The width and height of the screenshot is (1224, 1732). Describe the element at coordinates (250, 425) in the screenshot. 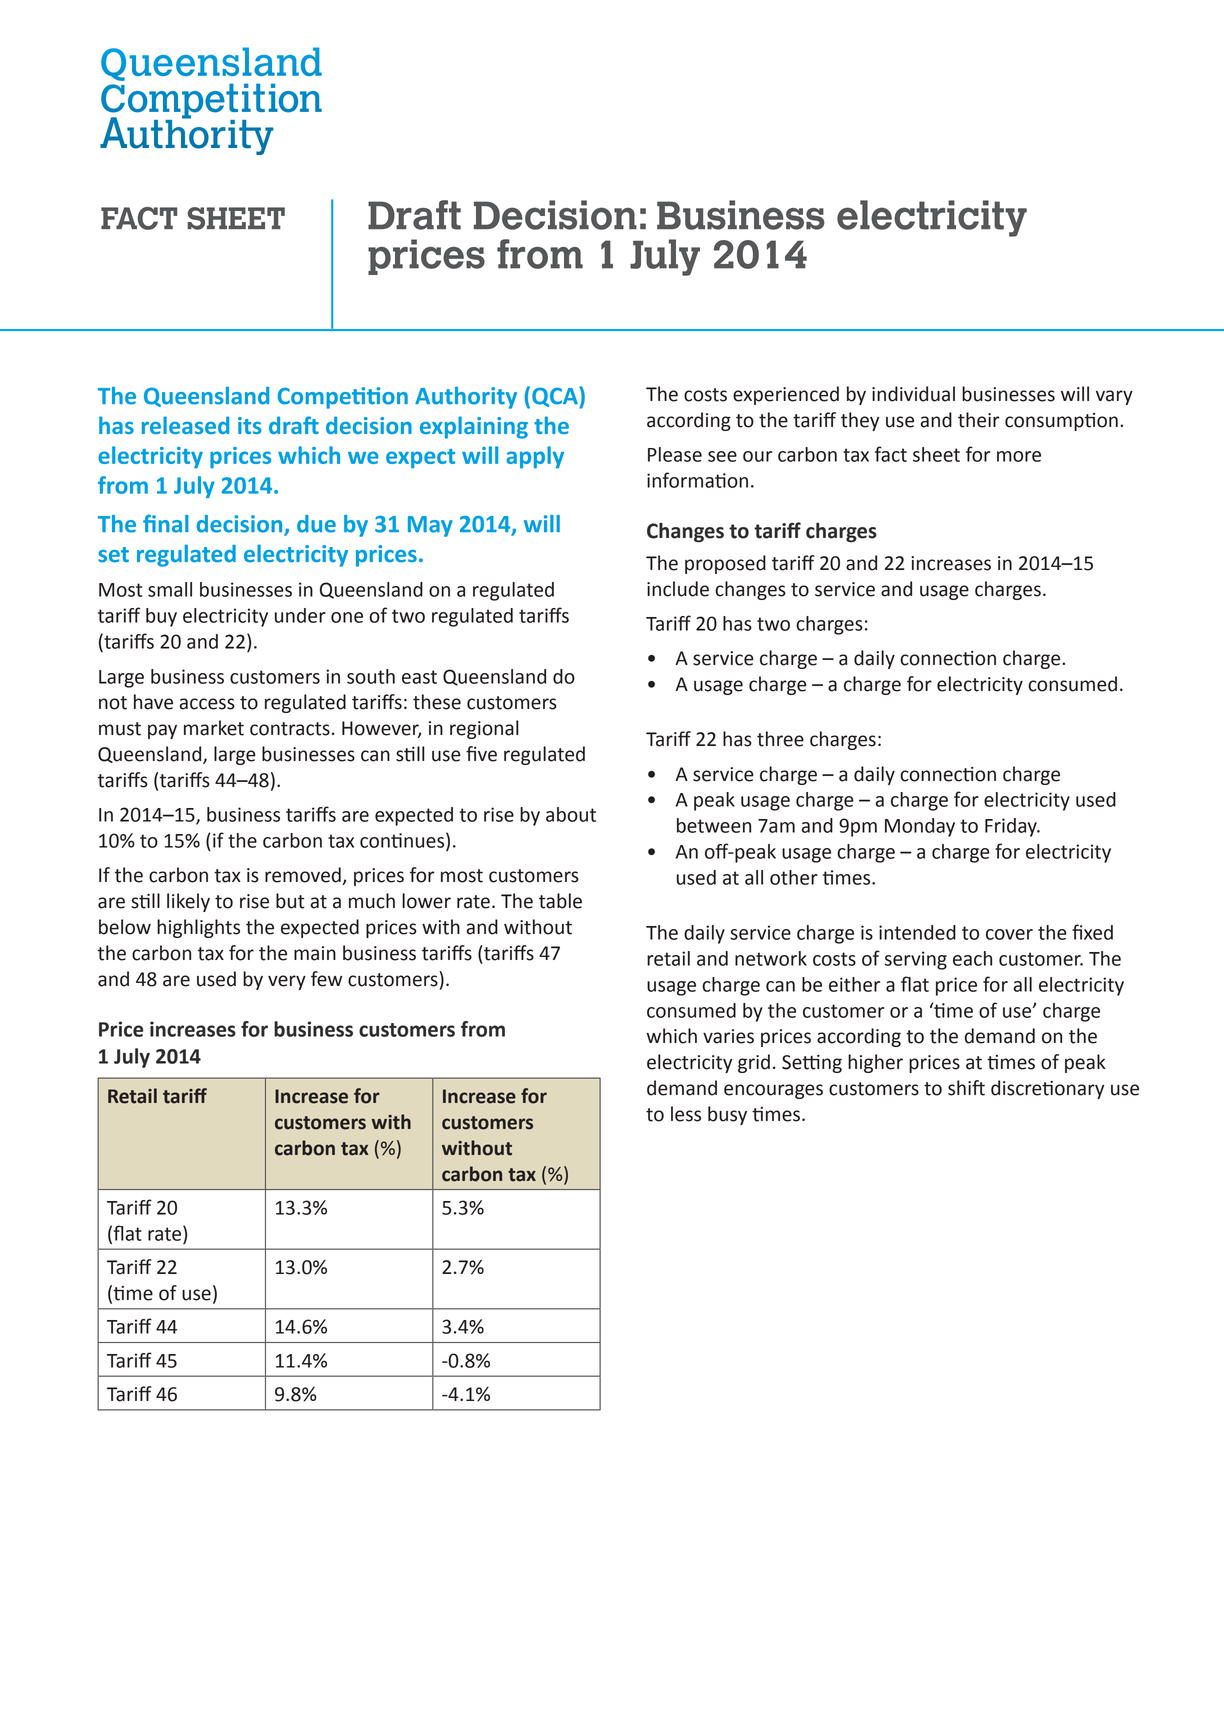

I see `its` at that location.
